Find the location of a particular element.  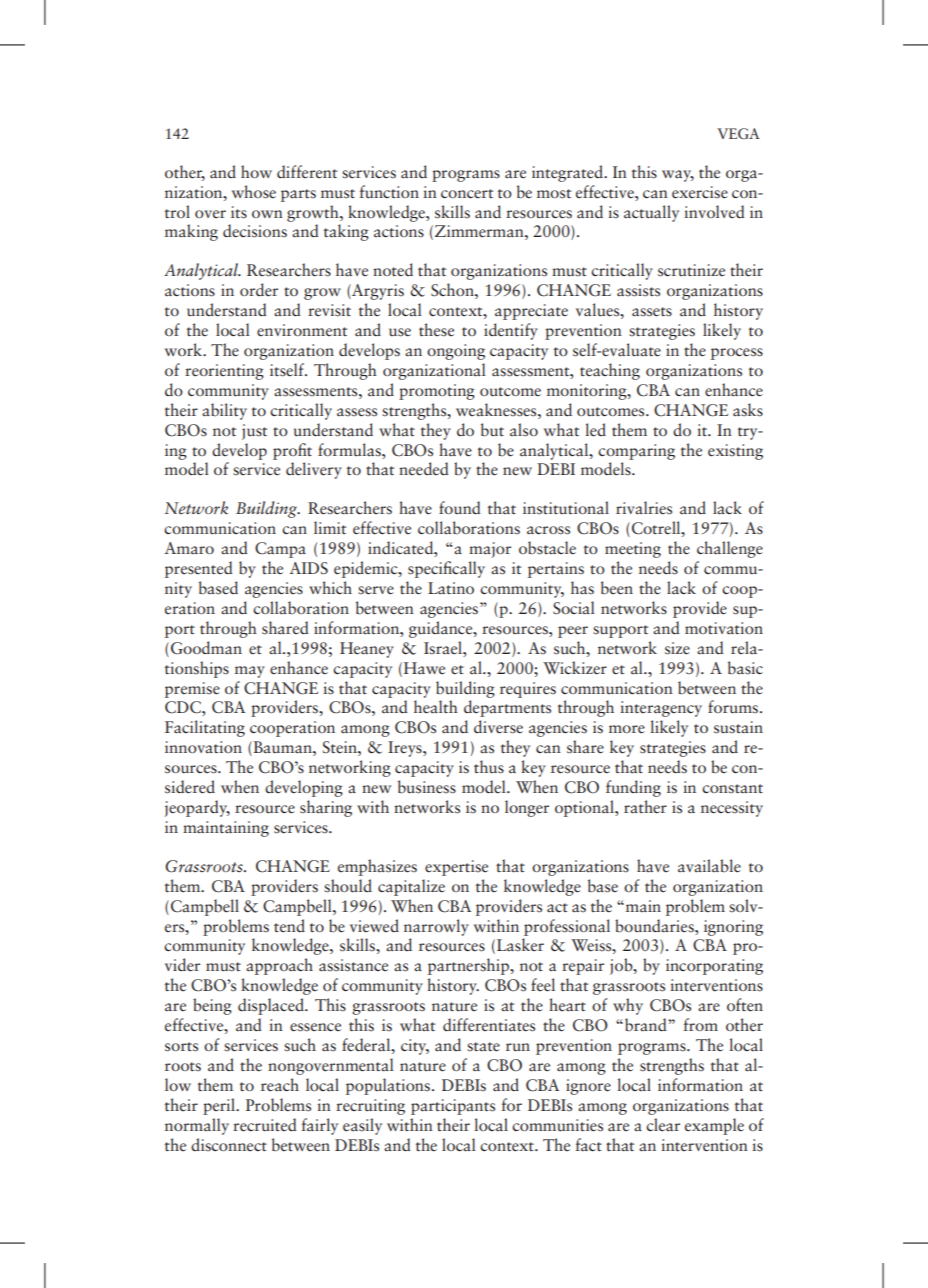

way is located at coordinates (678, 176).
